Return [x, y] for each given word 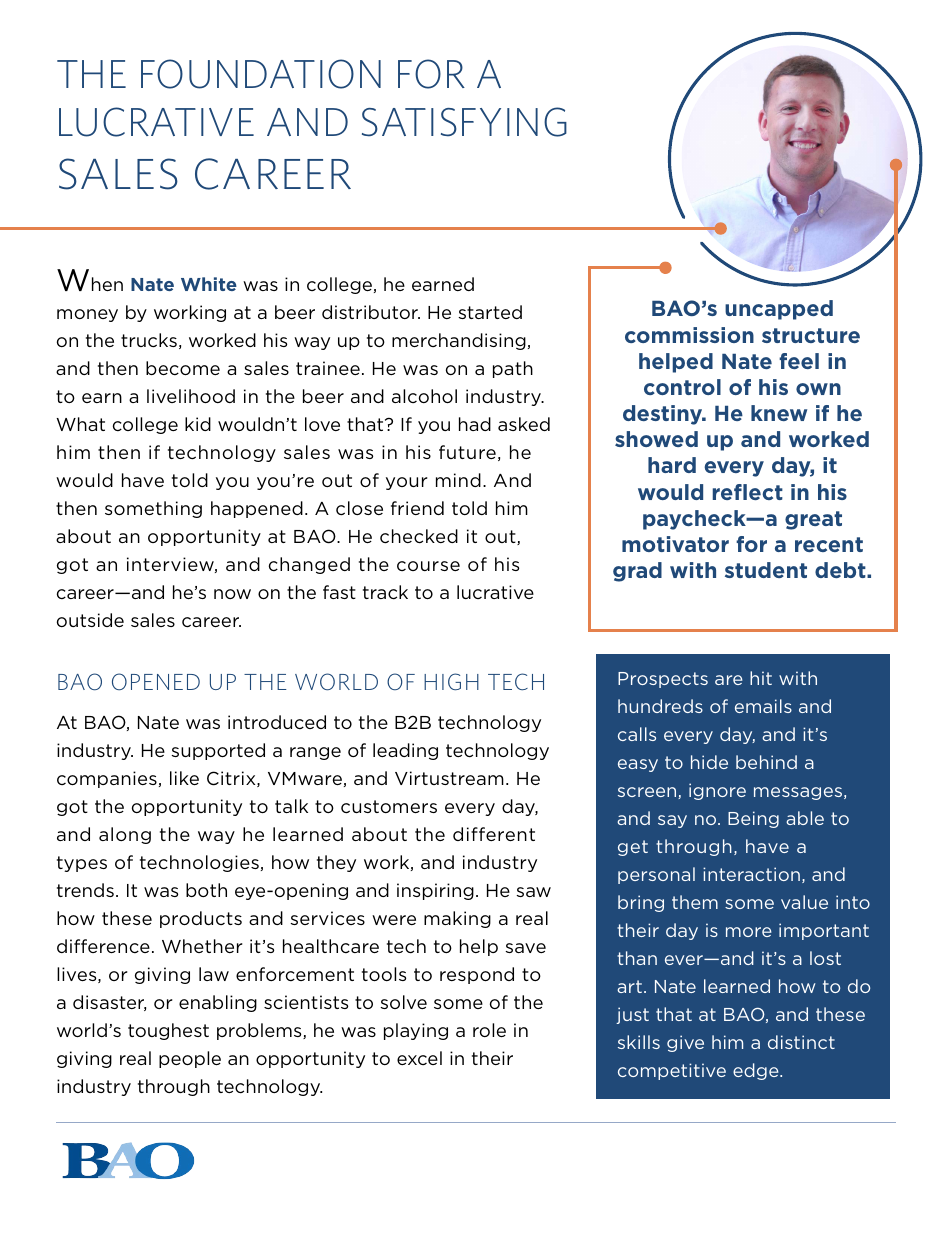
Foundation [261, 74]
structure [811, 335]
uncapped [779, 310]
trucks [149, 340]
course [428, 566]
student [766, 570]
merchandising [459, 341]
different [494, 834]
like [184, 778]
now [232, 594]
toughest [168, 1031]
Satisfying [464, 122]
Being [753, 819]
